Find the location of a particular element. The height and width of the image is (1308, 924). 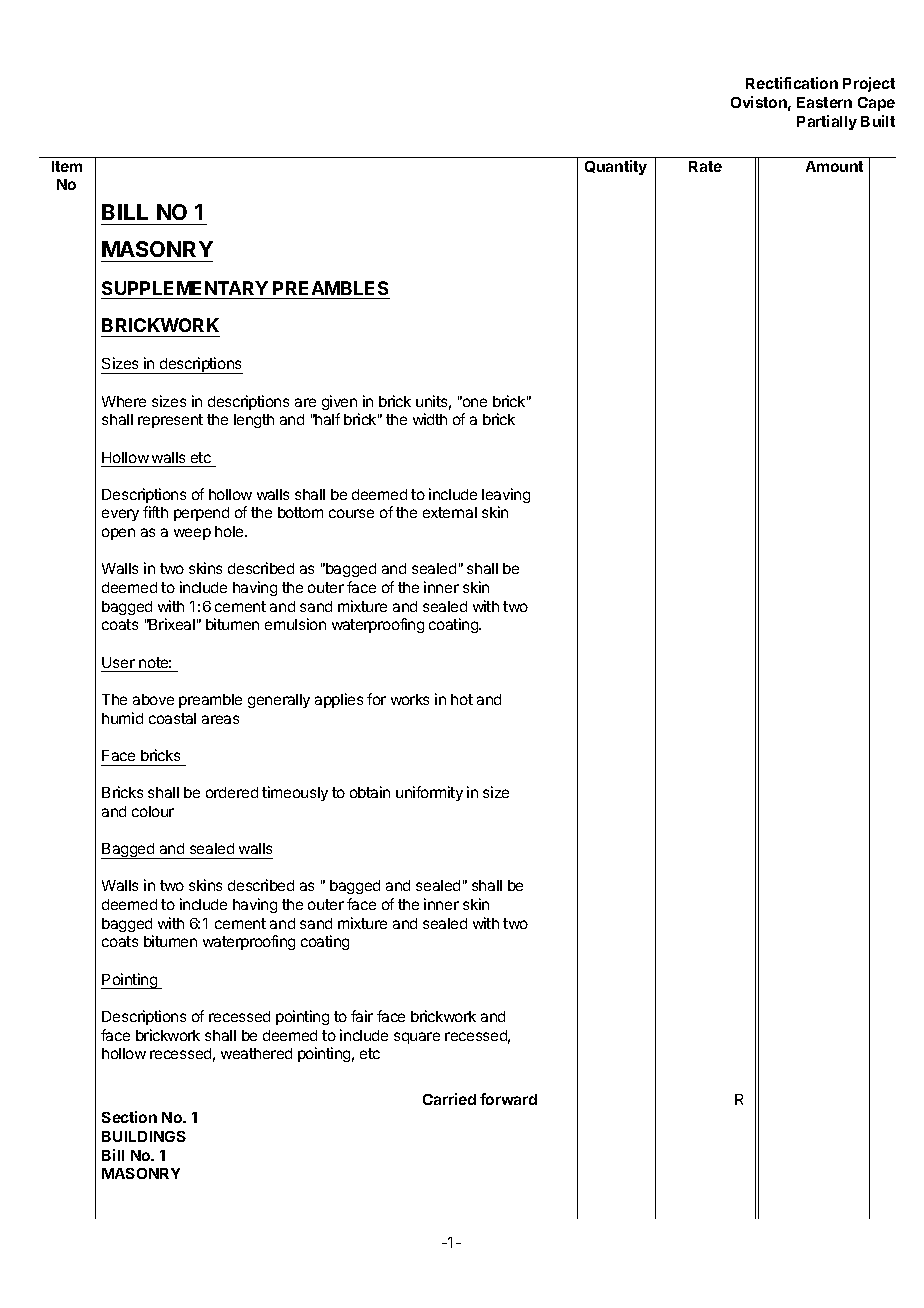

User is located at coordinates (118, 662).
